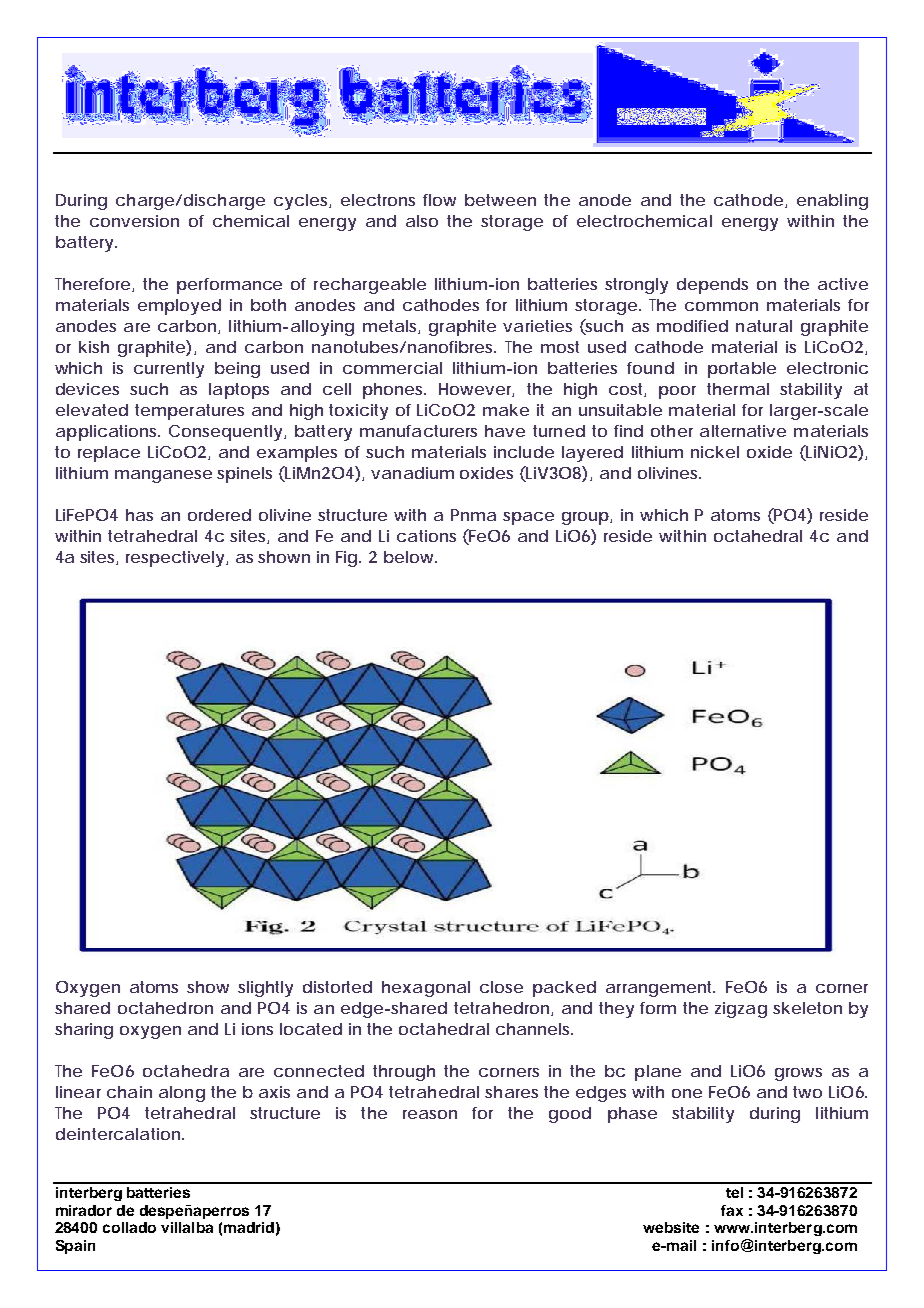 This document has width=924, height=1308. I want to click on depends, so click(712, 286).
